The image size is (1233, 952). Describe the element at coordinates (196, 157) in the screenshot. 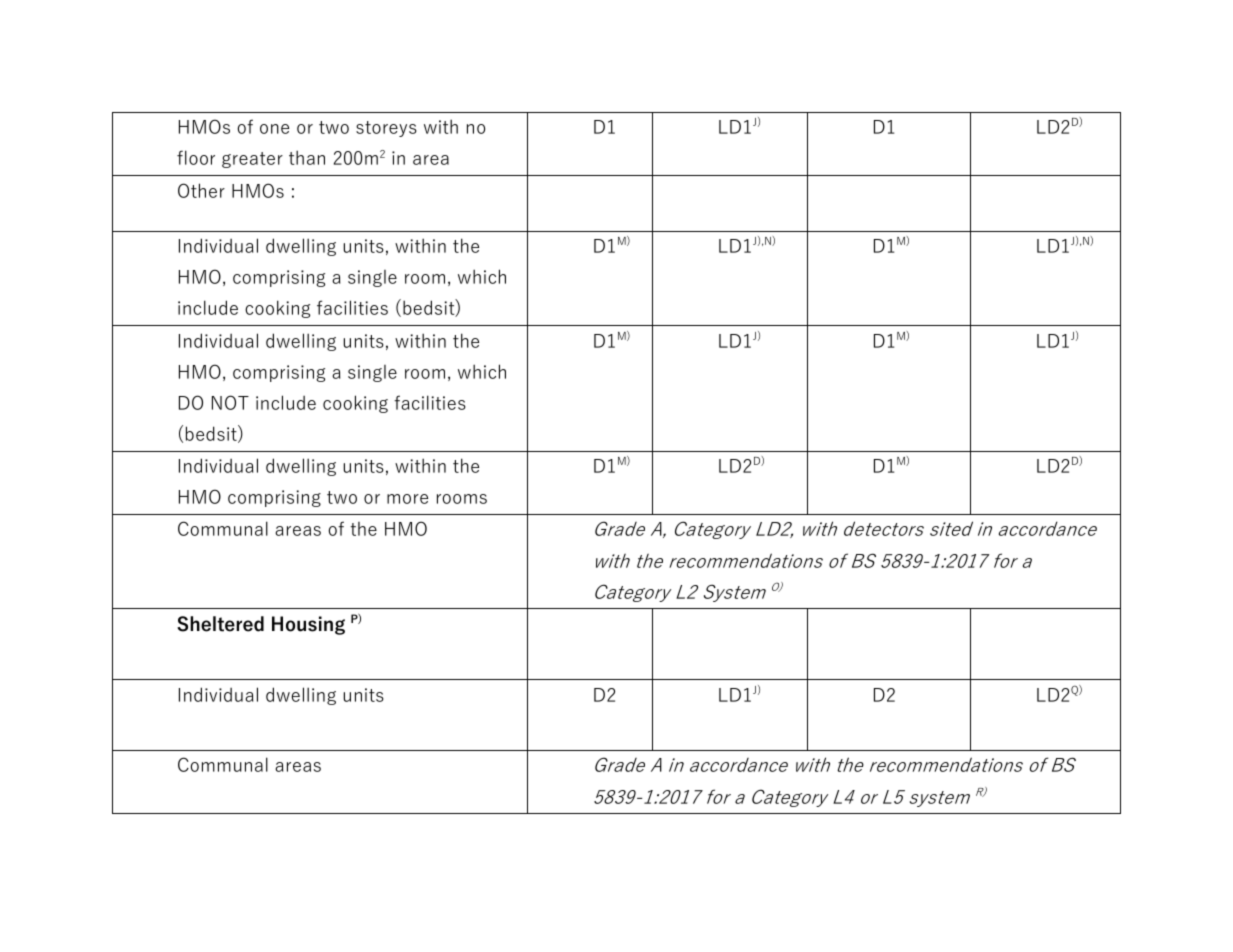

I see `floor` at that location.
